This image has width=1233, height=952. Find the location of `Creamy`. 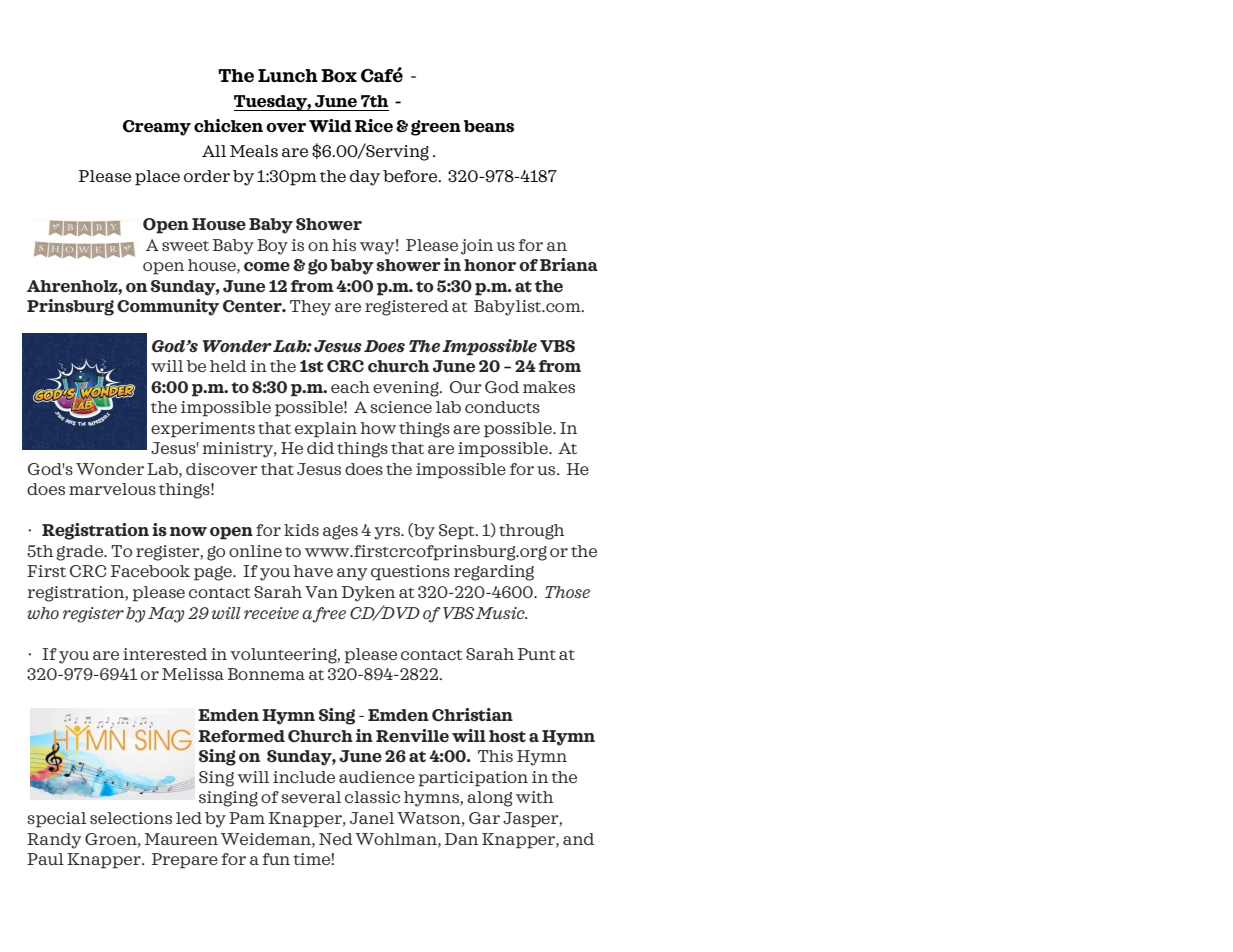

Creamy is located at coordinates (157, 128).
